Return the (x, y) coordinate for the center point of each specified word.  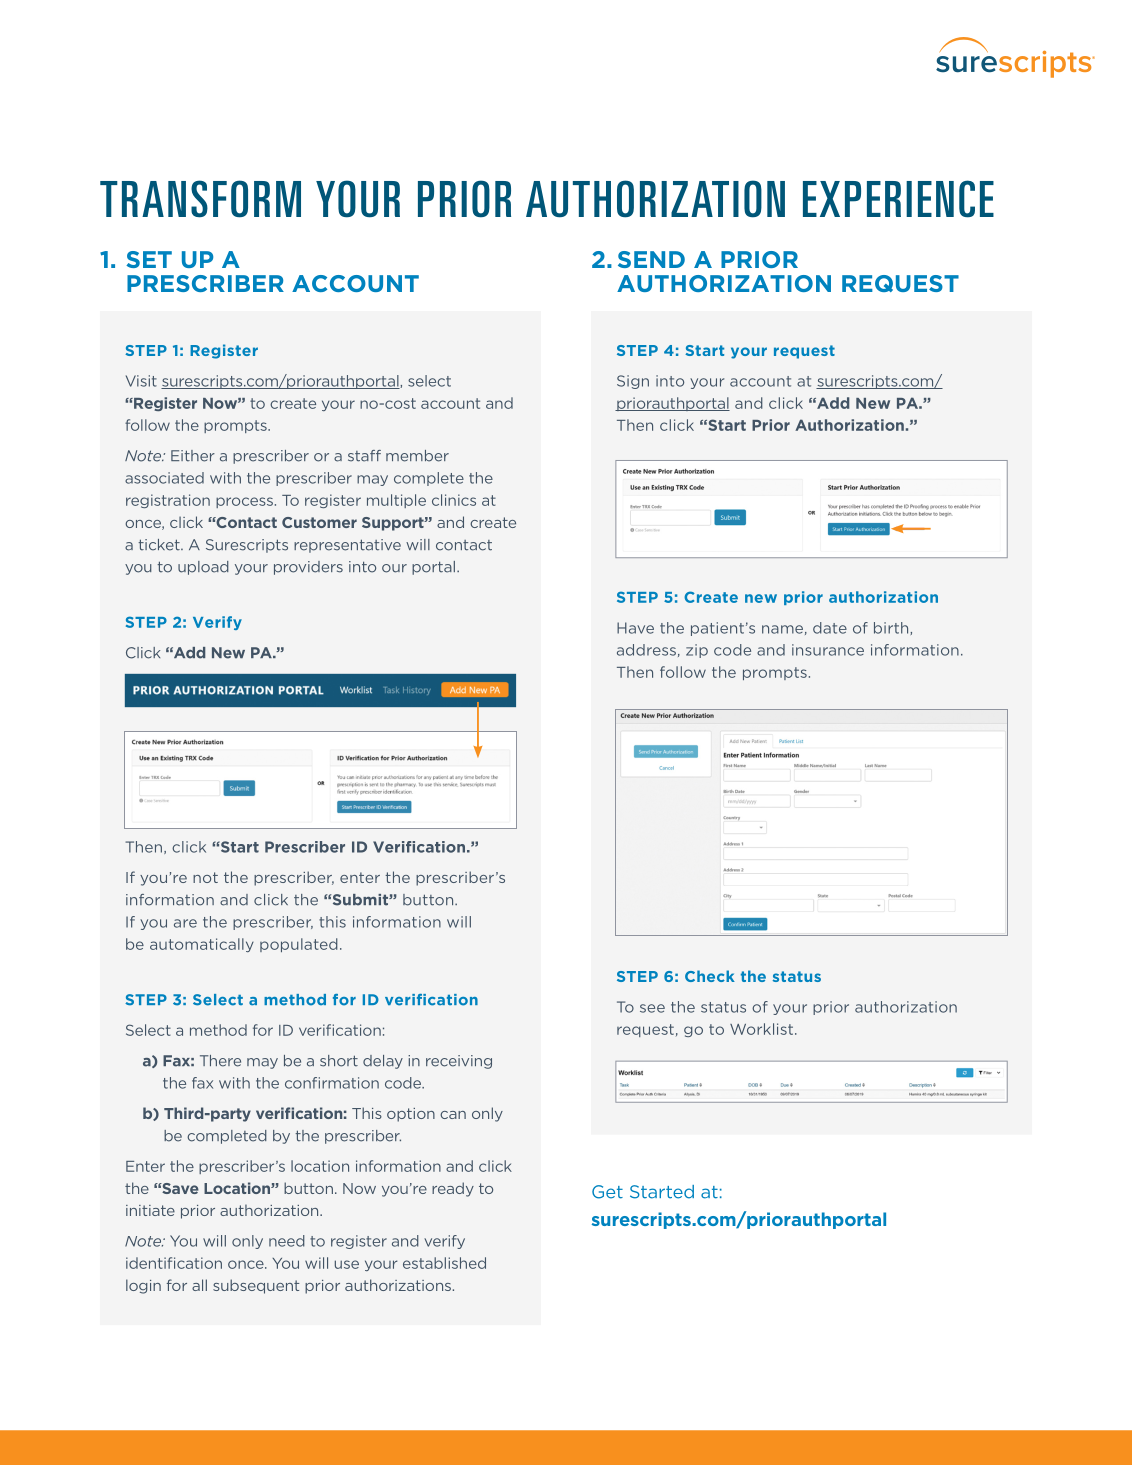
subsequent (256, 1286)
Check (710, 976)
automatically (202, 945)
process (244, 502)
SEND (651, 259)
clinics (454, 500)
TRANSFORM (200, 199)
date (830, 628)
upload (203, 568)
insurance (828, 650)
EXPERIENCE (898, 199)
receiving (459, 1062)
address (646, 650)
